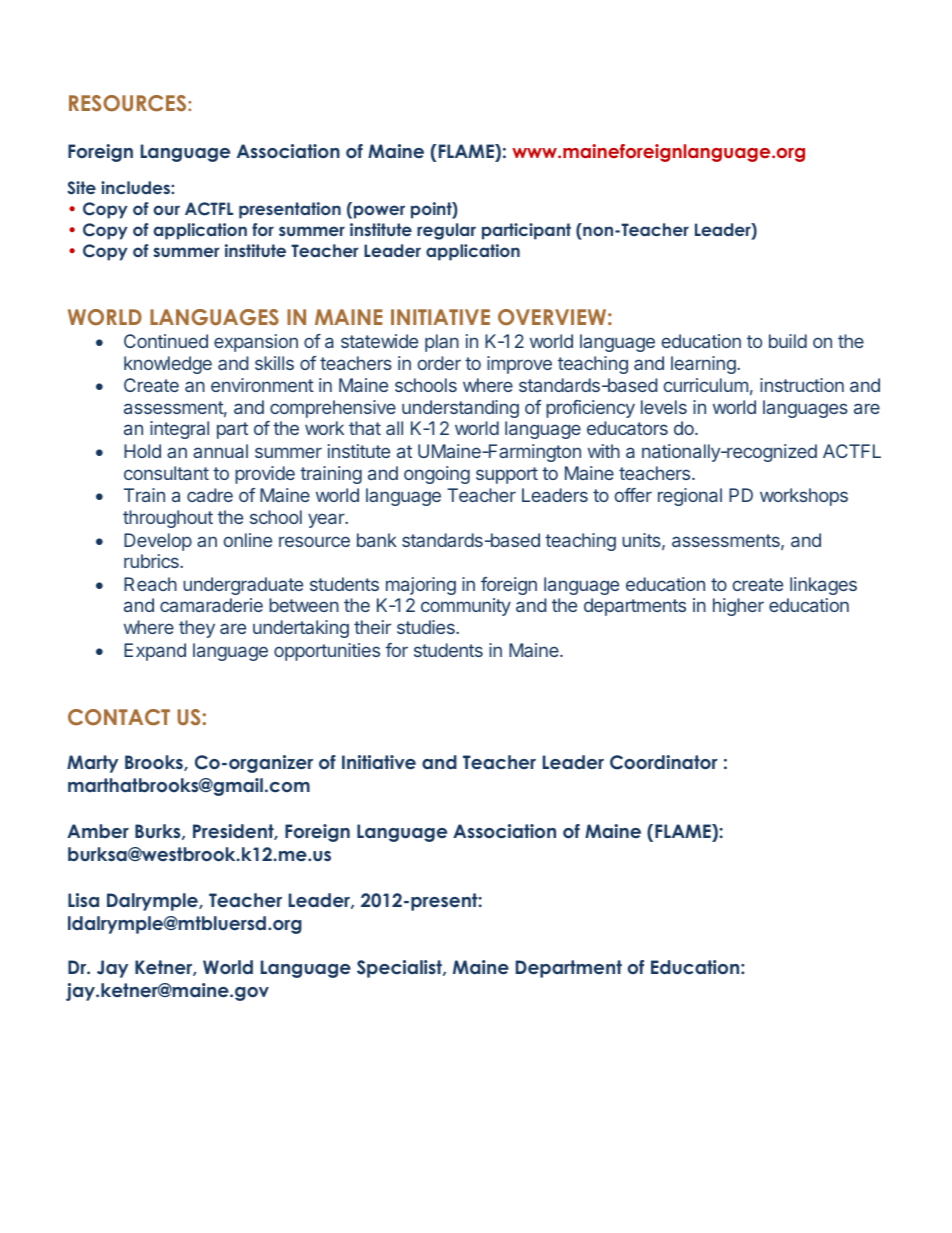 The width and height of the page is (952, 1233). Describe the element at coordinates (704, 365) in the page. I see `learning` at that location.
